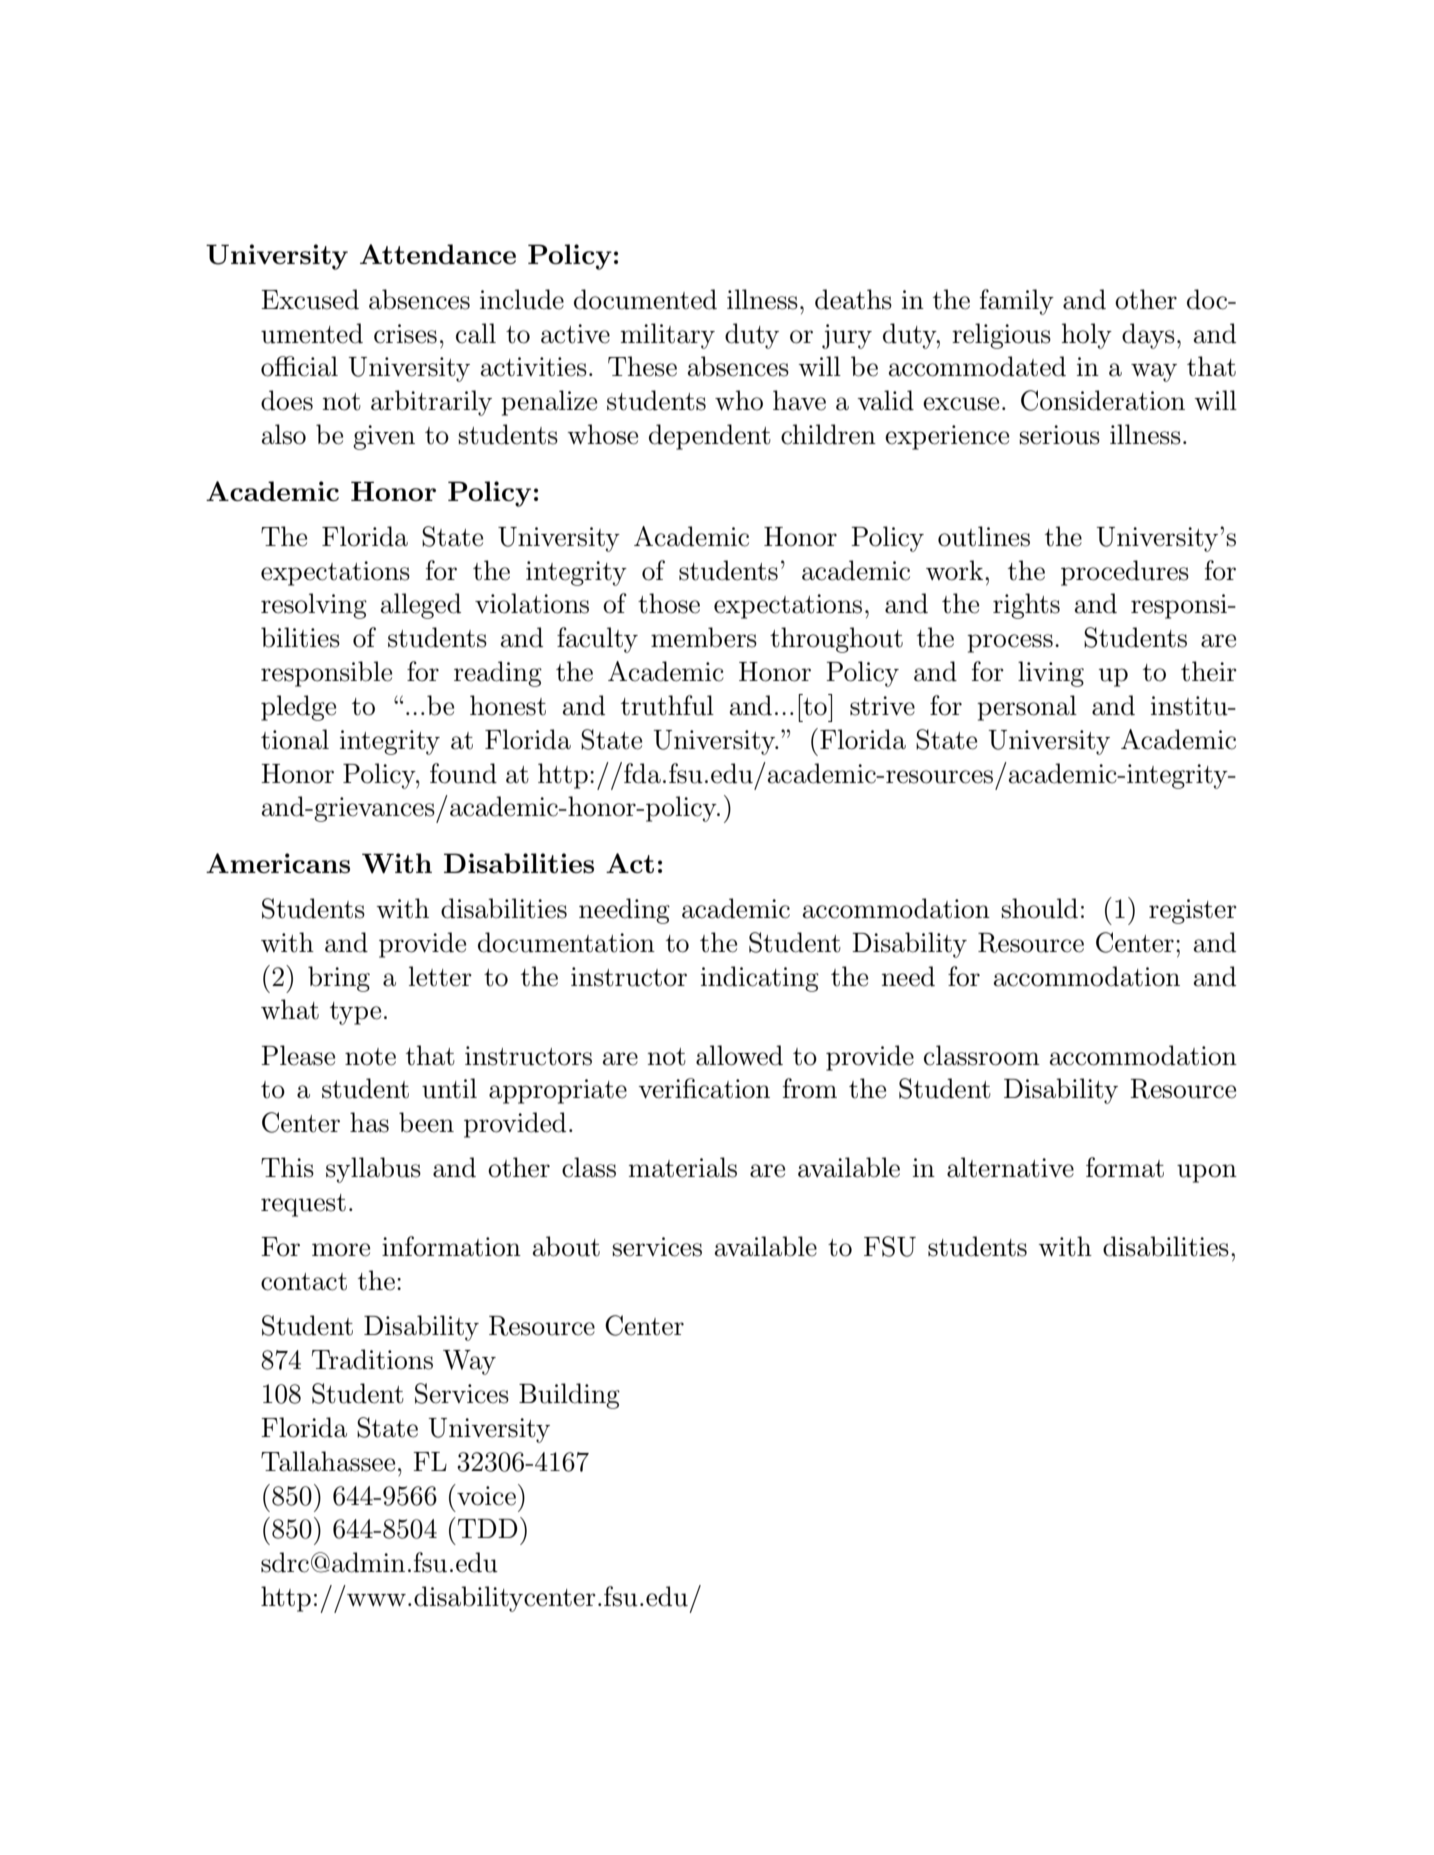 This screenshot has width=1434, height=1855. What do you see at coordinates (668, 336) in the screenshot?
I see `military` at bounding box center [668, 336].
